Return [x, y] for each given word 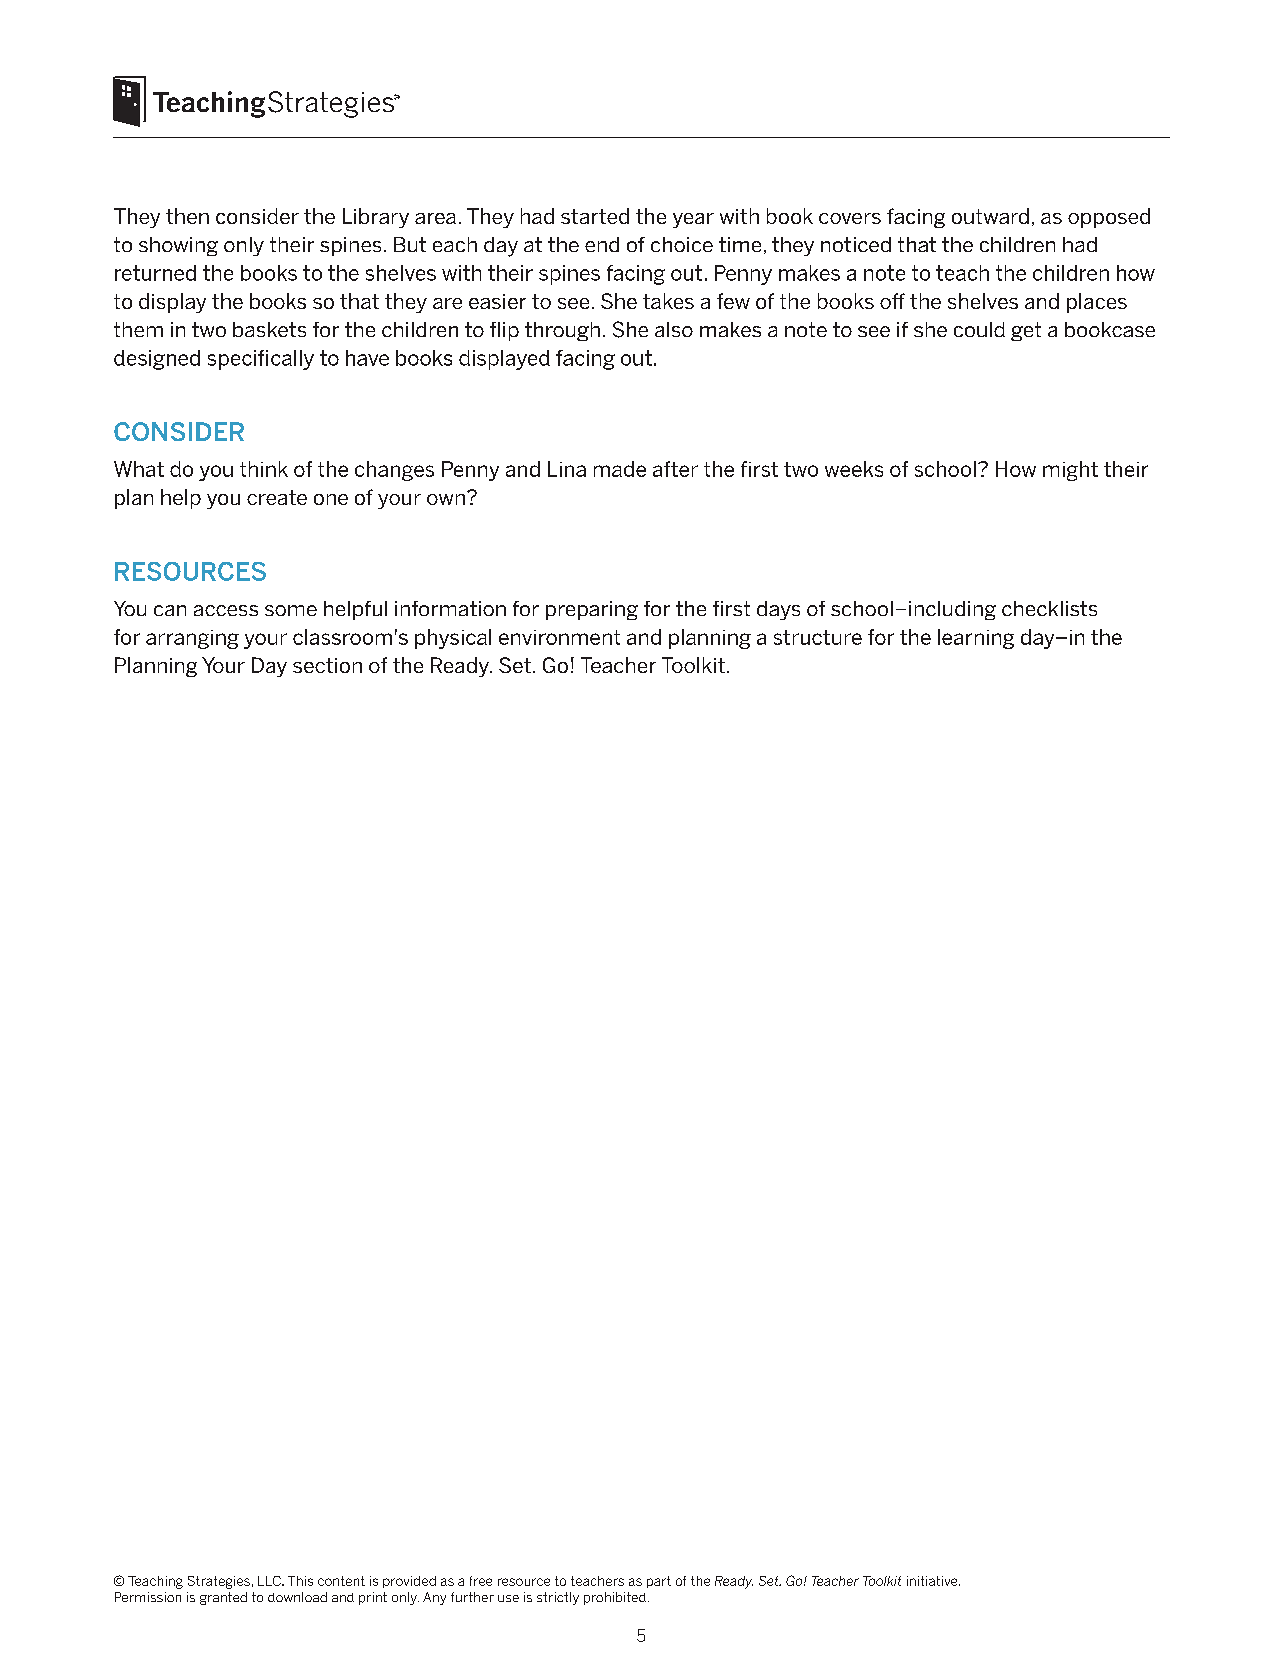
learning [976, 639]
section [327, 665]
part [659, 1582]
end [602, 244]
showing [178, 246]
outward [990, 216]
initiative [933, 1581]
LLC [270, 1581]
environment [559, 637]
